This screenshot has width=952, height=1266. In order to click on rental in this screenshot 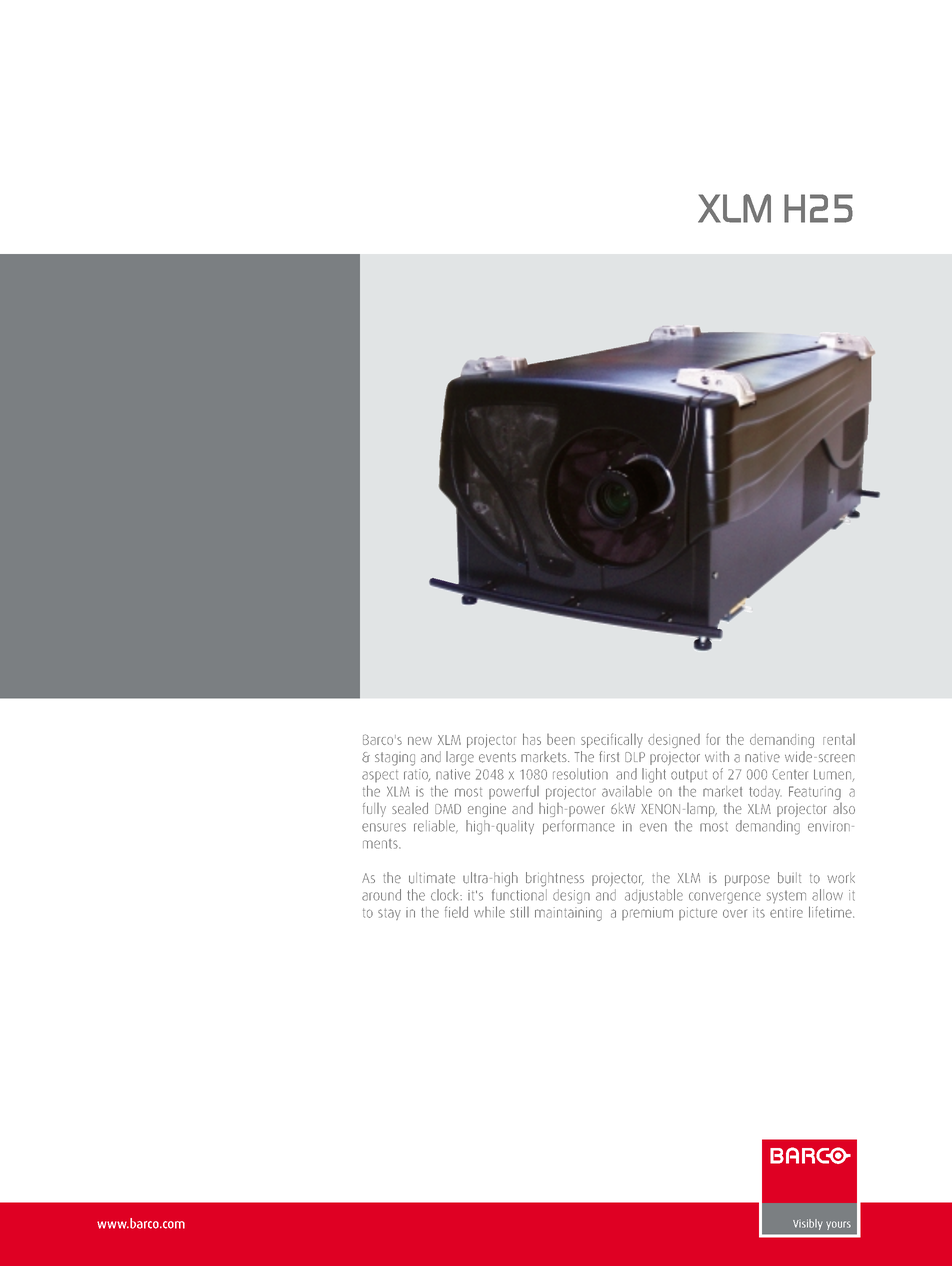, I will do `click(839, 739)`.
